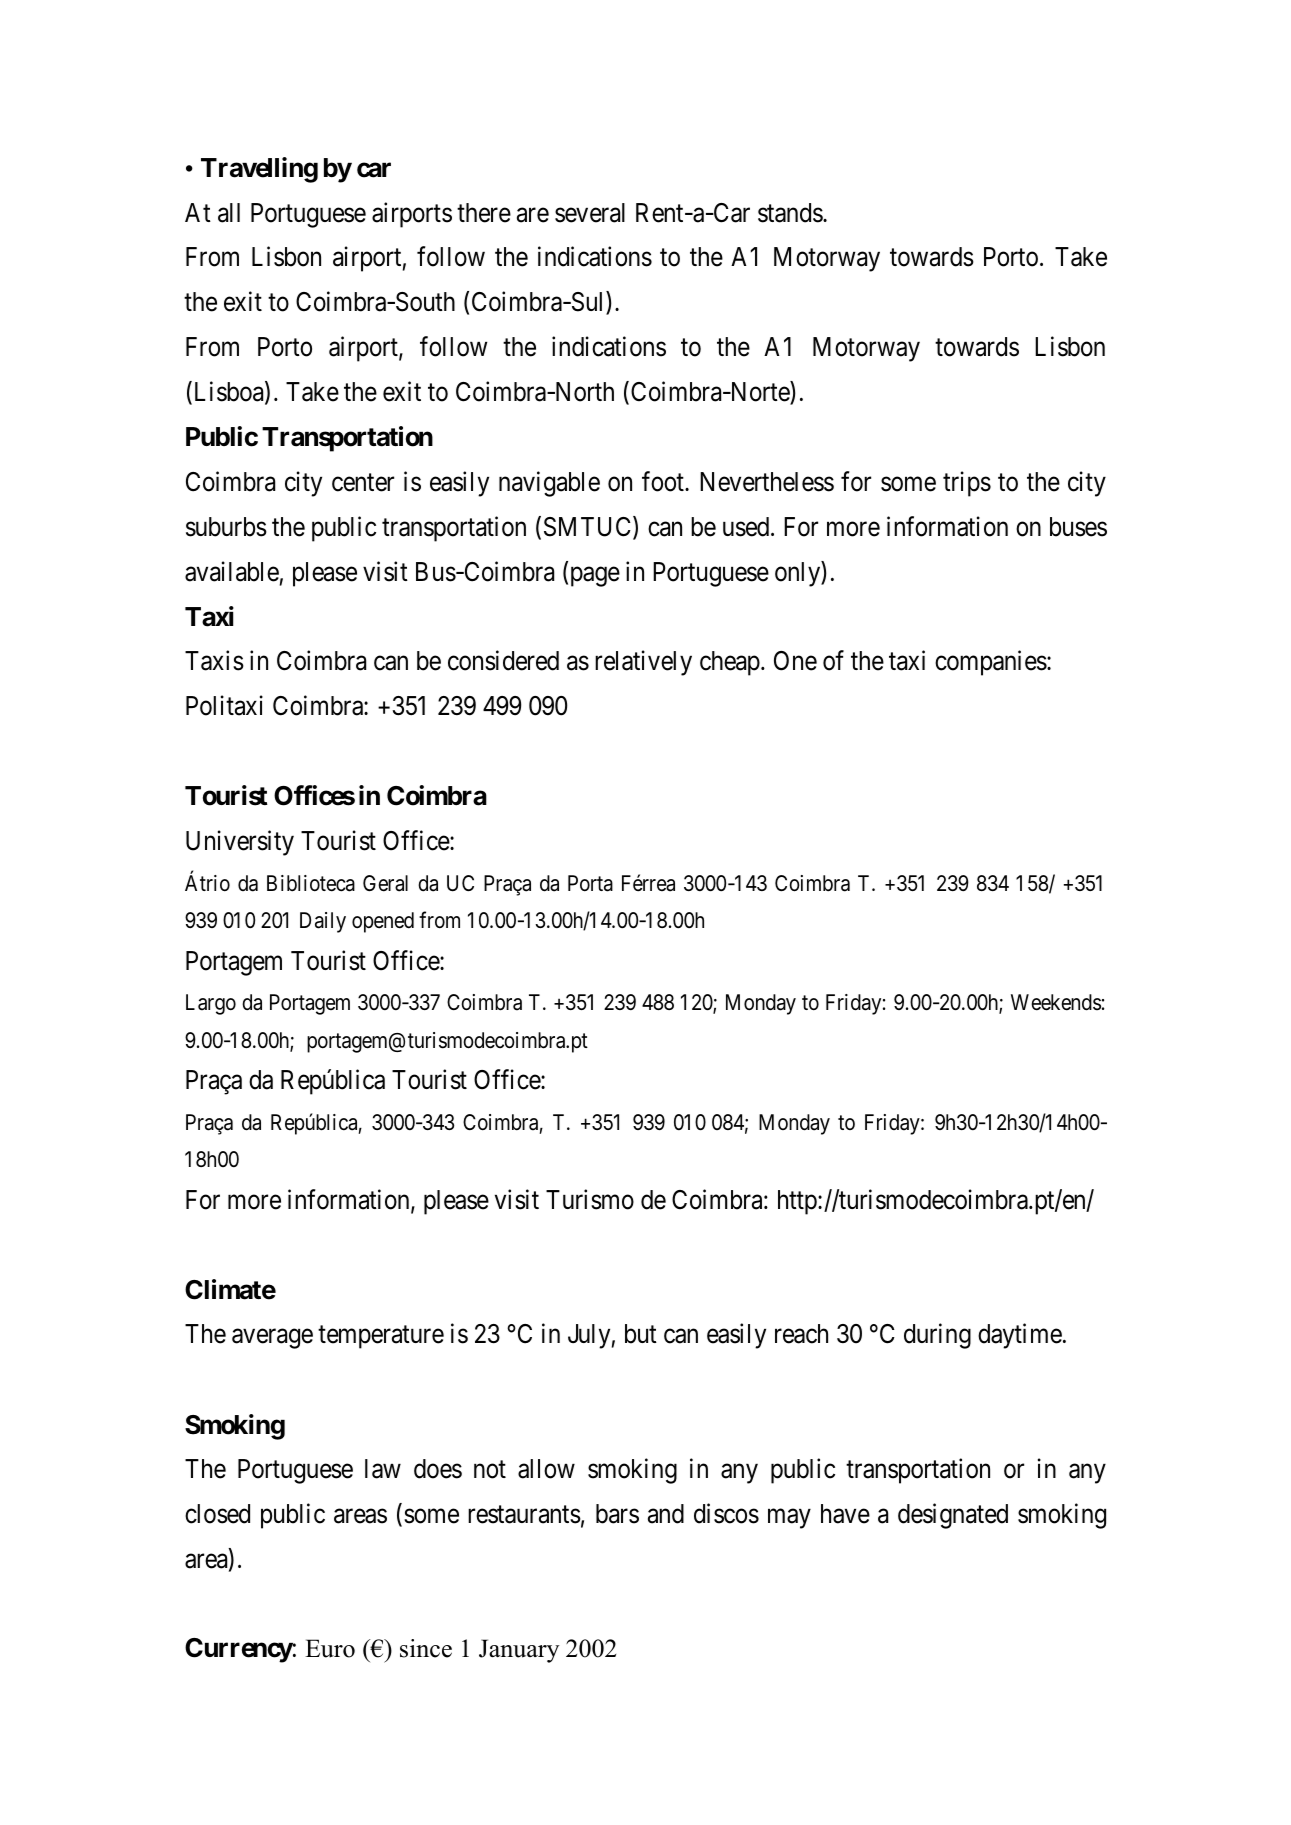 The image size is (1291, 1825). What do you see at coordinates (641, 1334) in the screenshot?
I see `but` at bounding box center [641, 1334].
